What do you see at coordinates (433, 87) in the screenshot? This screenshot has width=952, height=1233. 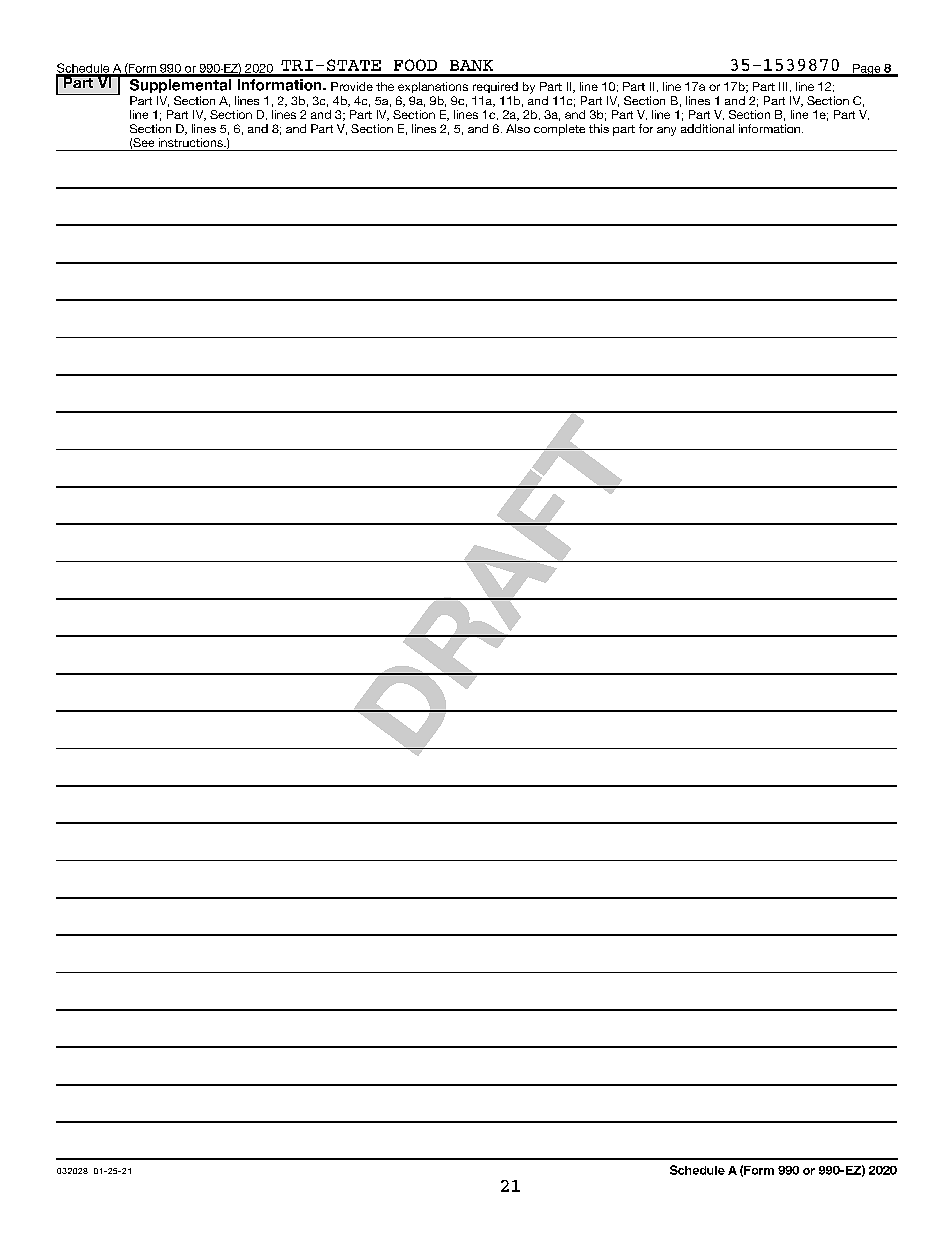 I see `explanations` at bounding box center [433, 87].
